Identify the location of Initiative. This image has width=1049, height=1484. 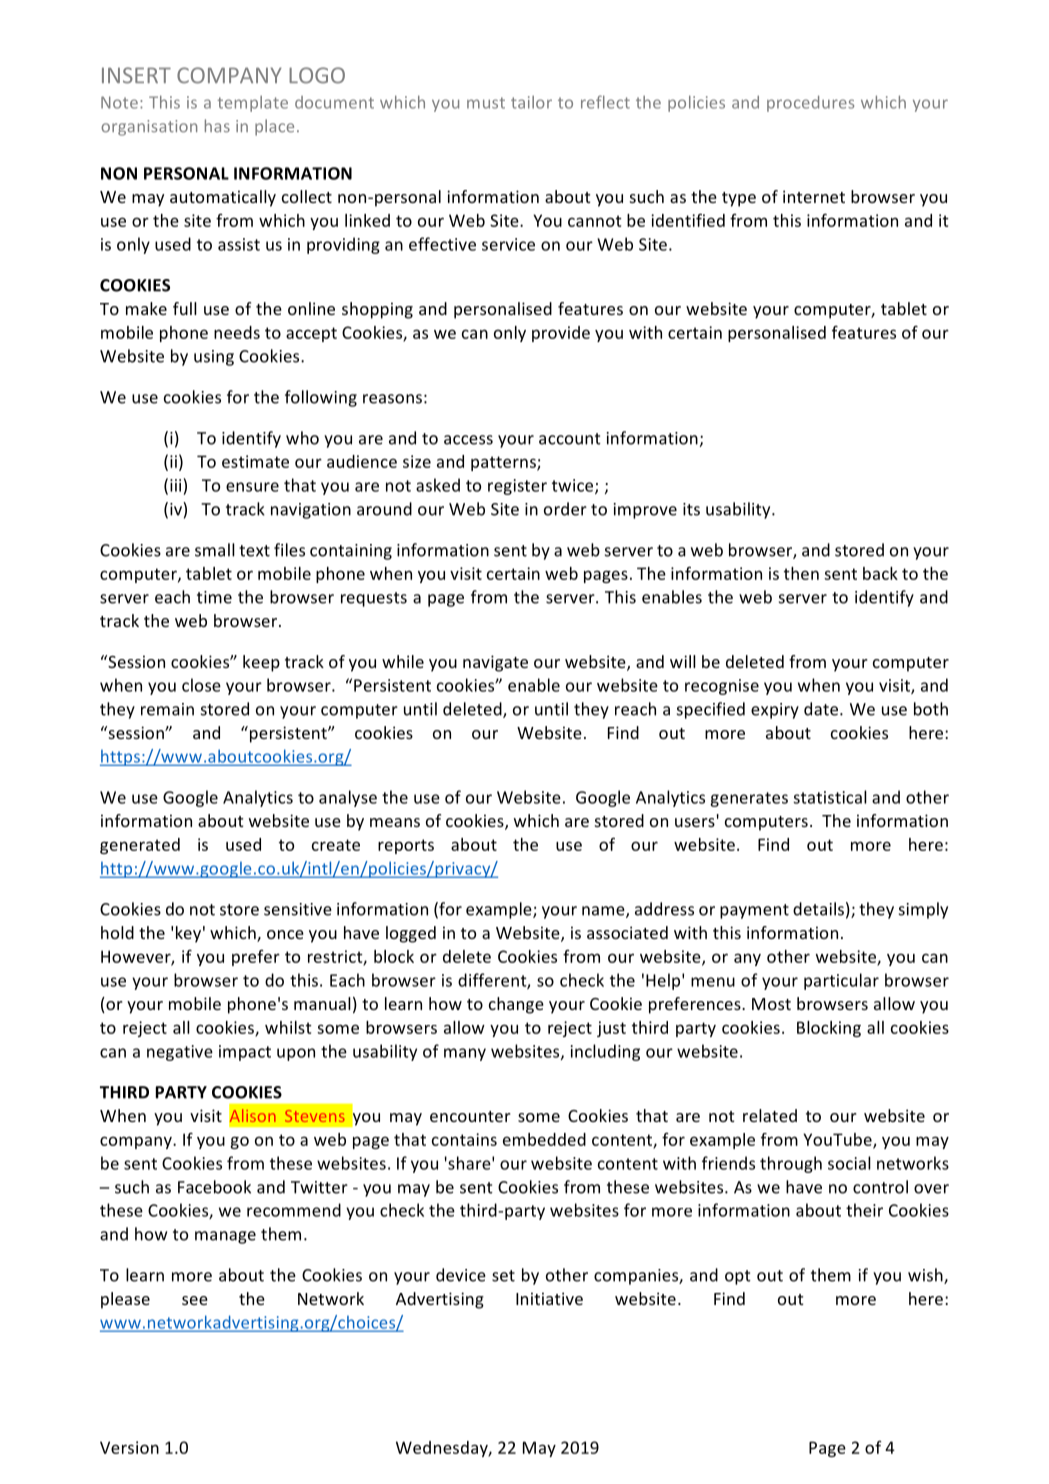
(549, 1298).
